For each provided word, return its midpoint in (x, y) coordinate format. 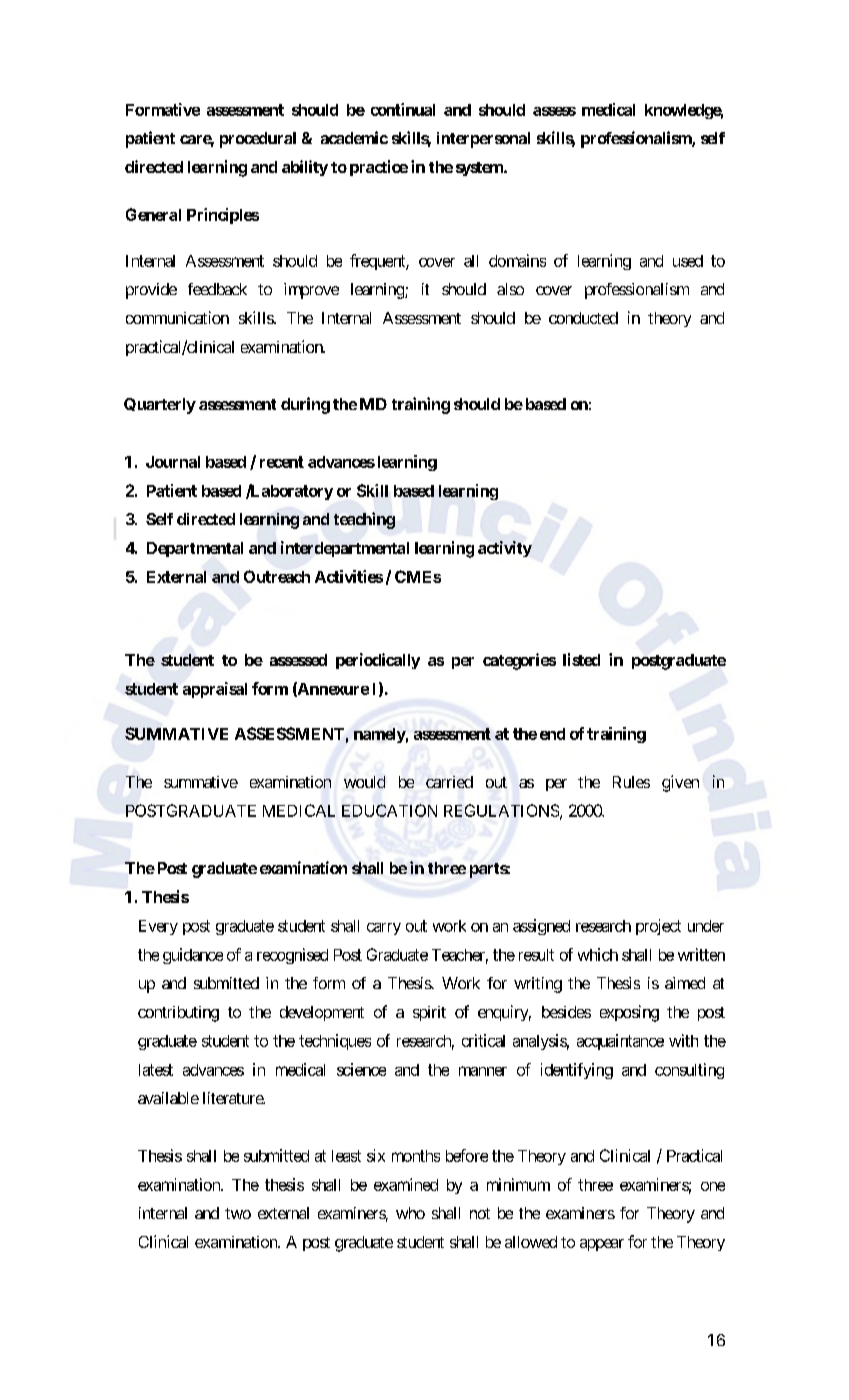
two (238, 1213)
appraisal (215, 690)
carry (384, 929)
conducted (583, 318)
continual (403, 109)
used (688, 261)
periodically (378, 661)
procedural (258, 140)
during (305, 405)
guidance (193, 956)
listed (581, 659)
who (410, 1213)
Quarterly (160, 406)
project (658, 927)
